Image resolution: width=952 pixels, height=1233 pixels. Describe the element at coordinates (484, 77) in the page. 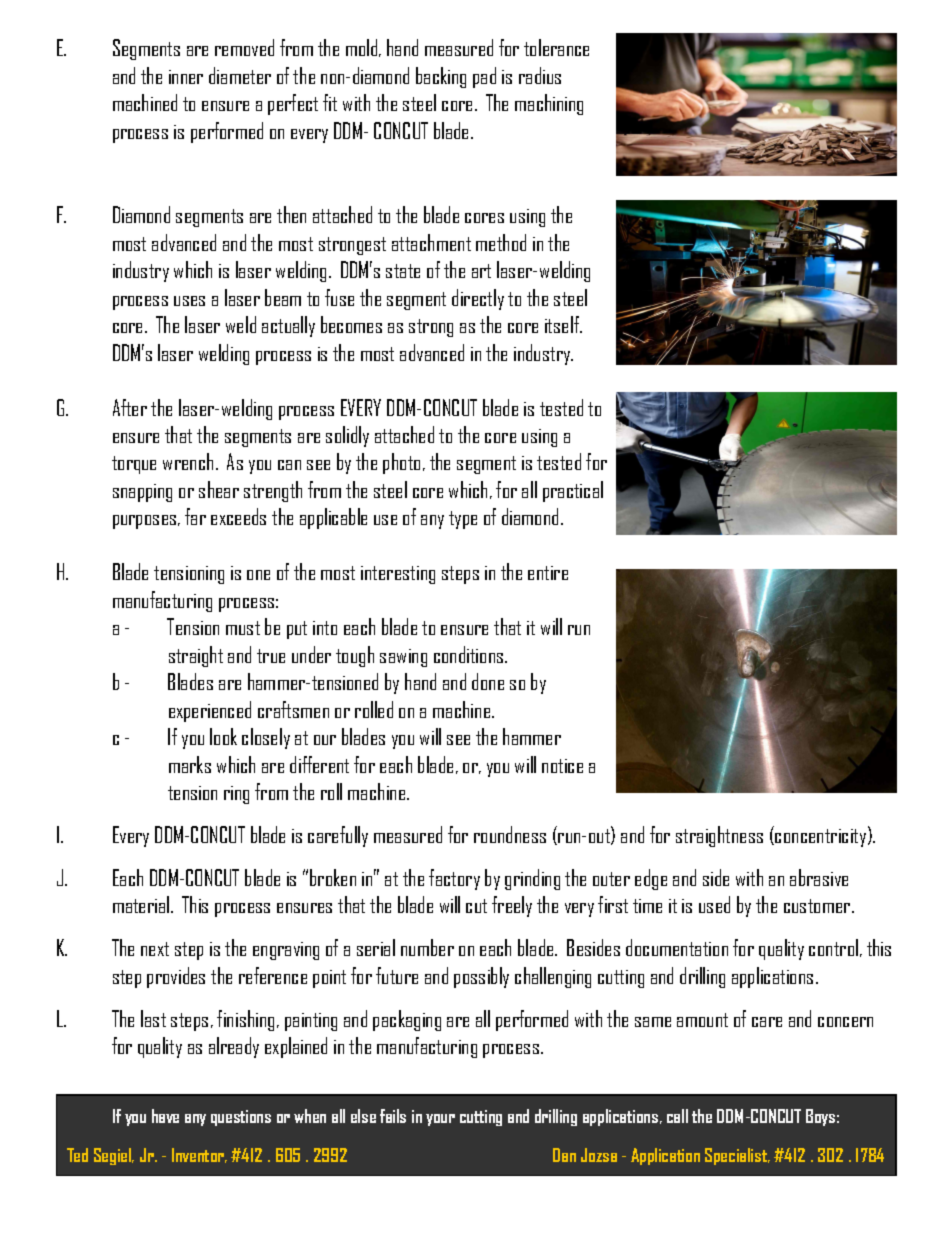

I see `pad` at that location.
